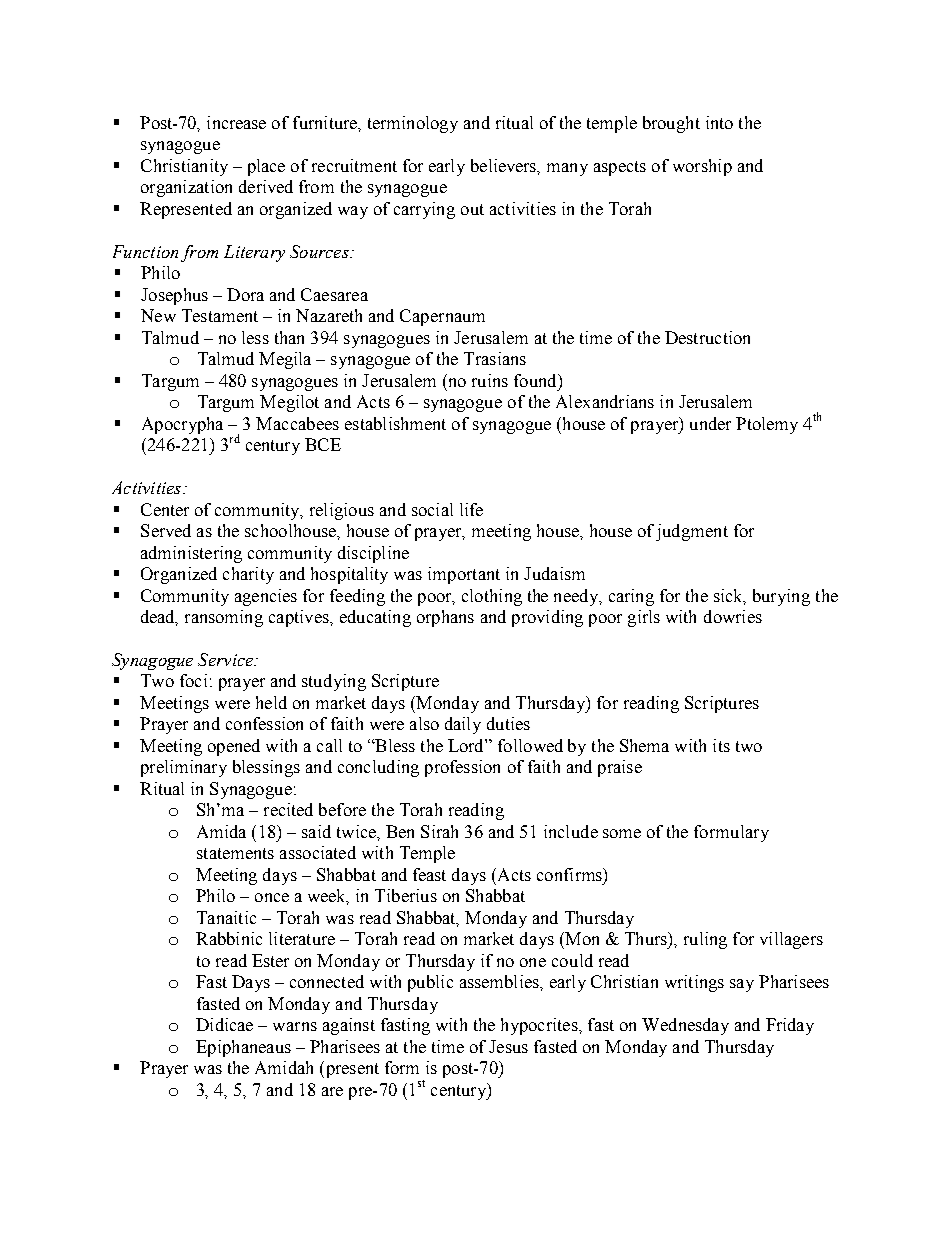 The width and height of the image is (952, 1233). I want to click on warns, so click(295, 1026).
